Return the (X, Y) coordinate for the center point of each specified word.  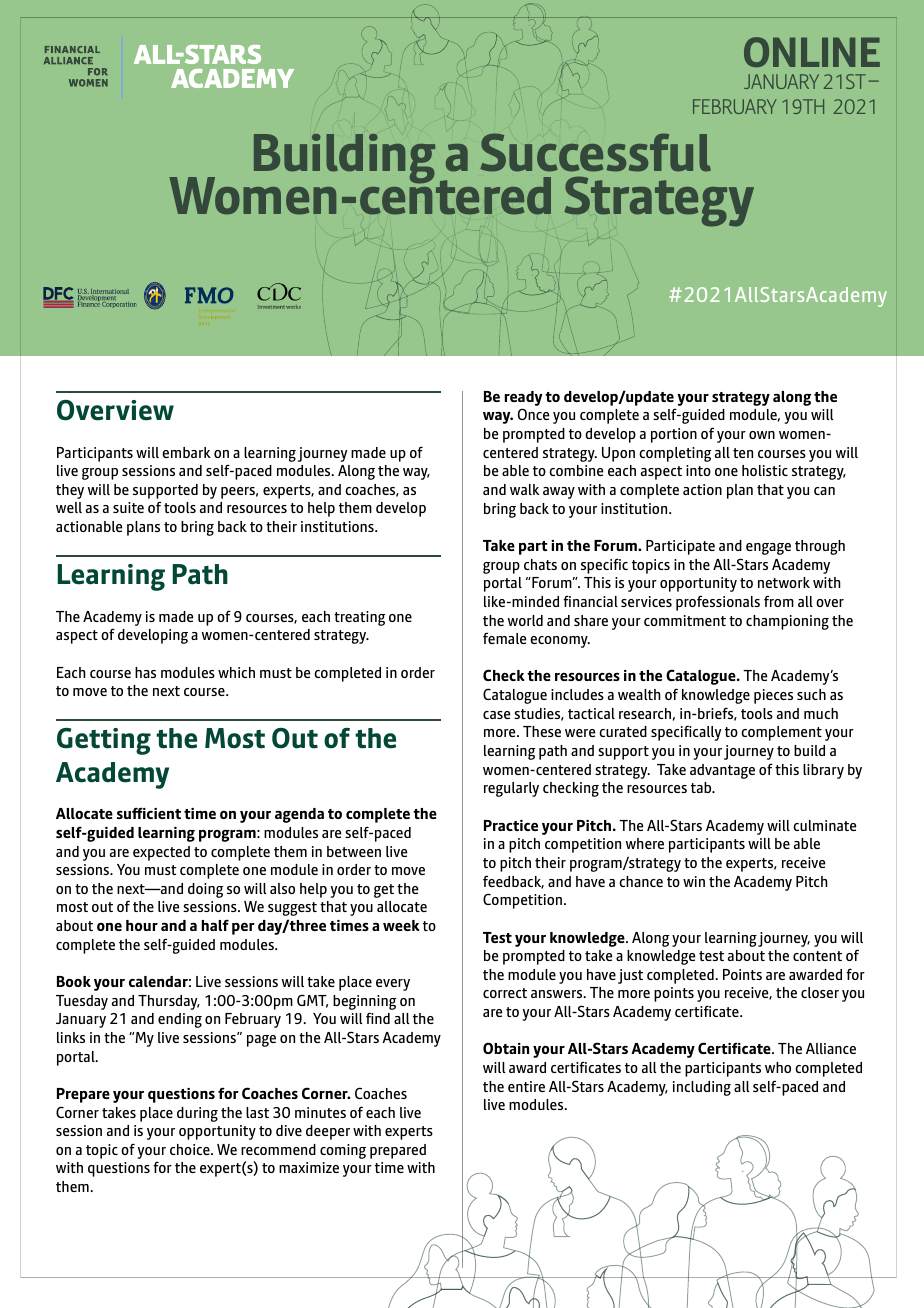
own (762, 435)
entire (526, 1086)
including (702, 1088)
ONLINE (812, 52)
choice (191, 1149)
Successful (595, 152)
